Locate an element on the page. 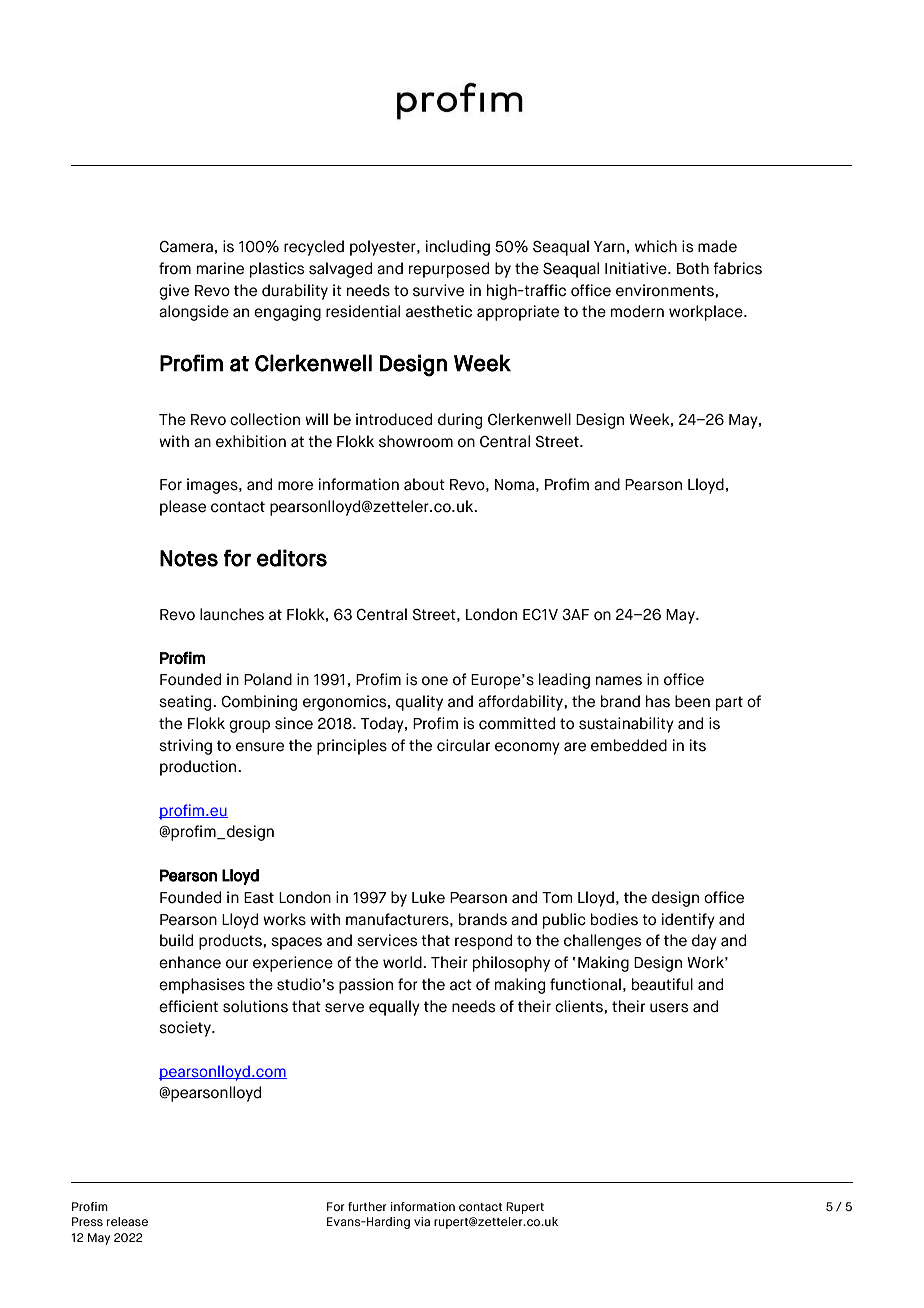  launches is located at coordinates (232, 614).
